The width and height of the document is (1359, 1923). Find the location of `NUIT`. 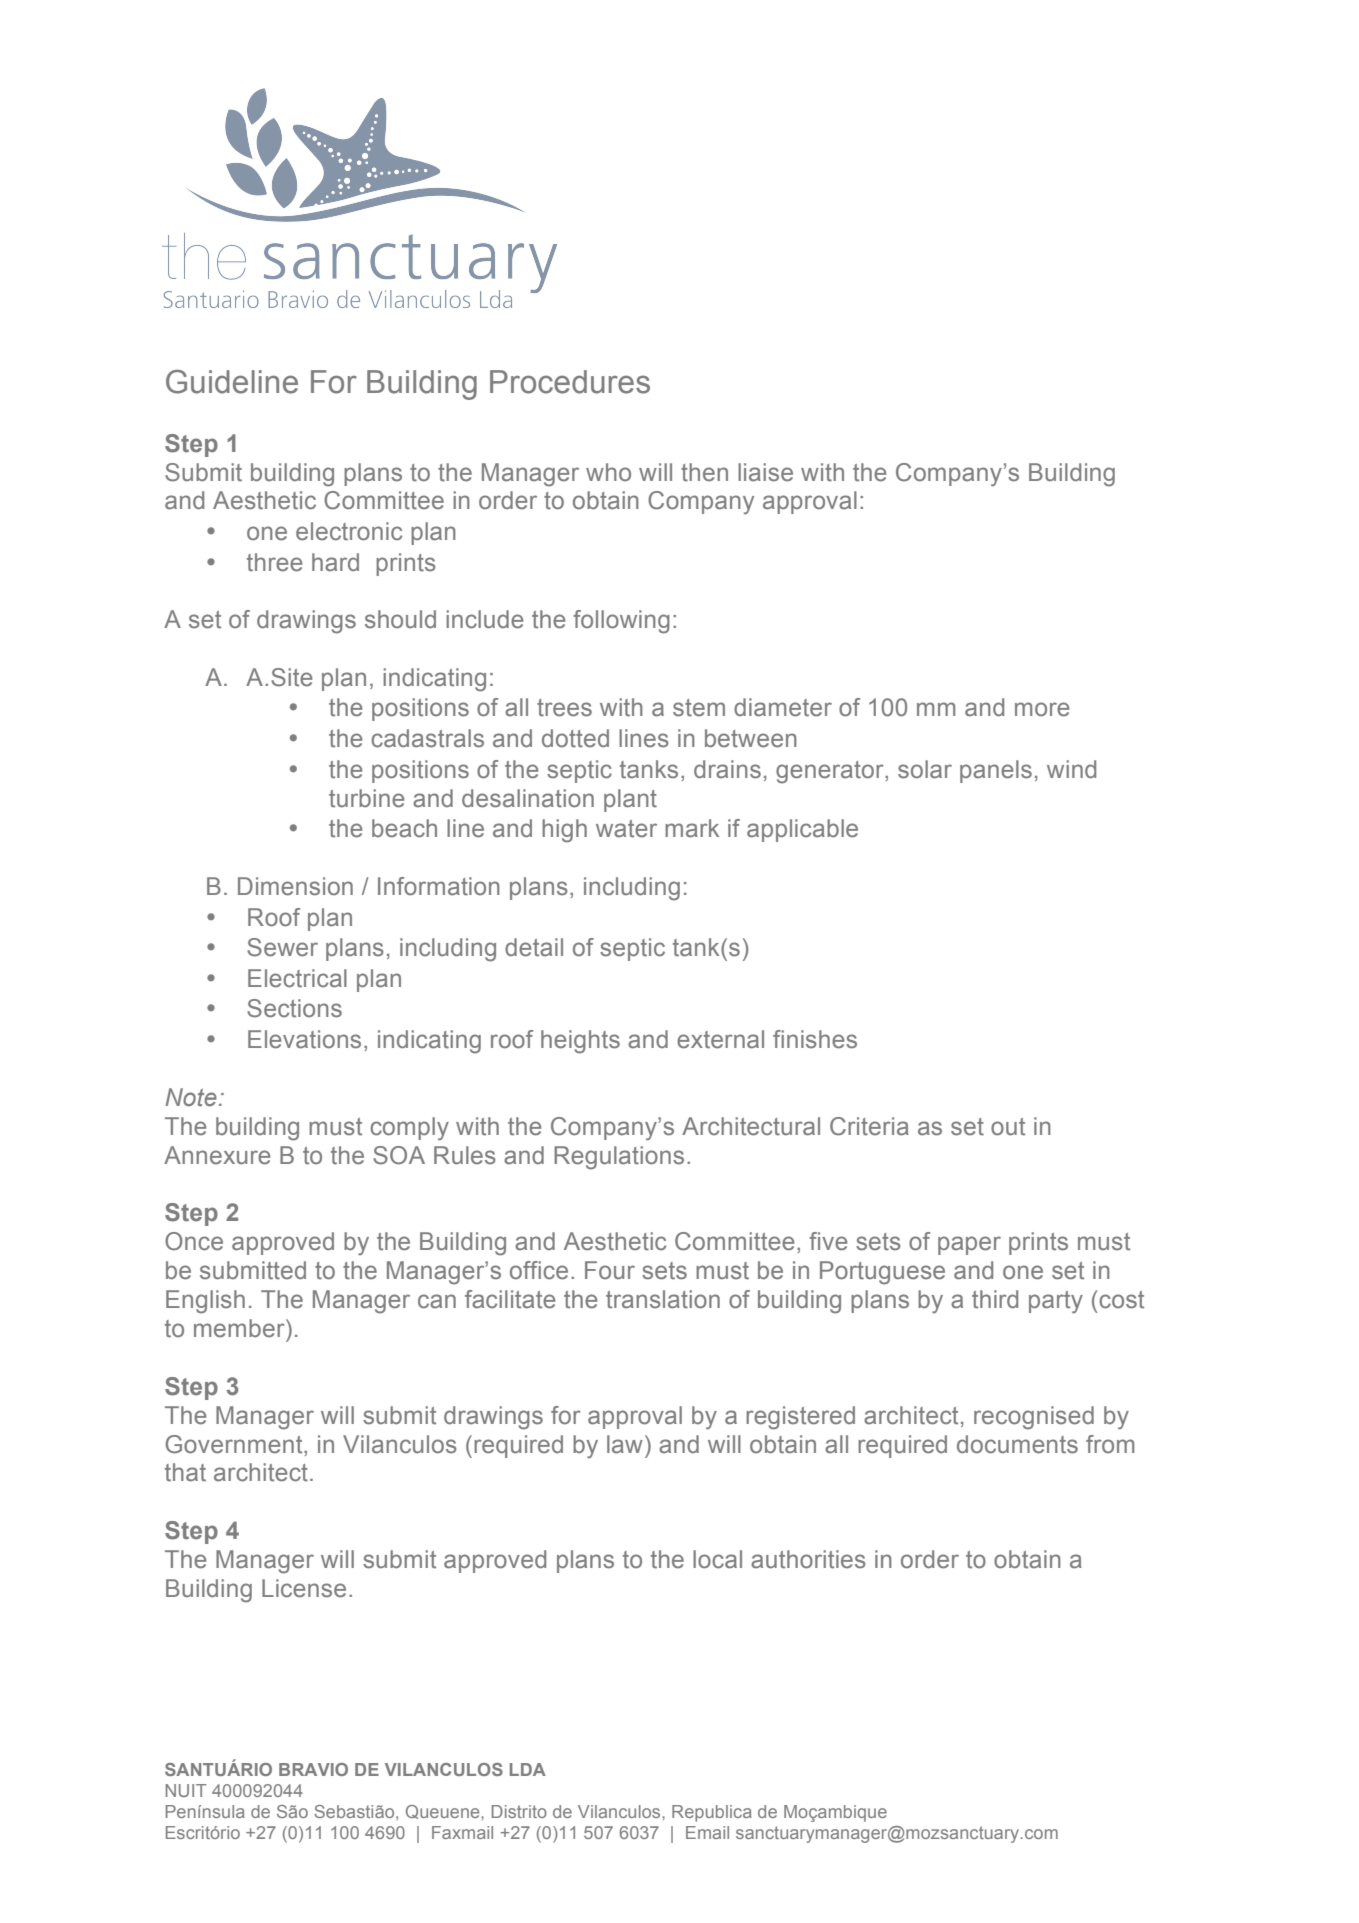

NUIT is located at coordinates (186, 1790).
